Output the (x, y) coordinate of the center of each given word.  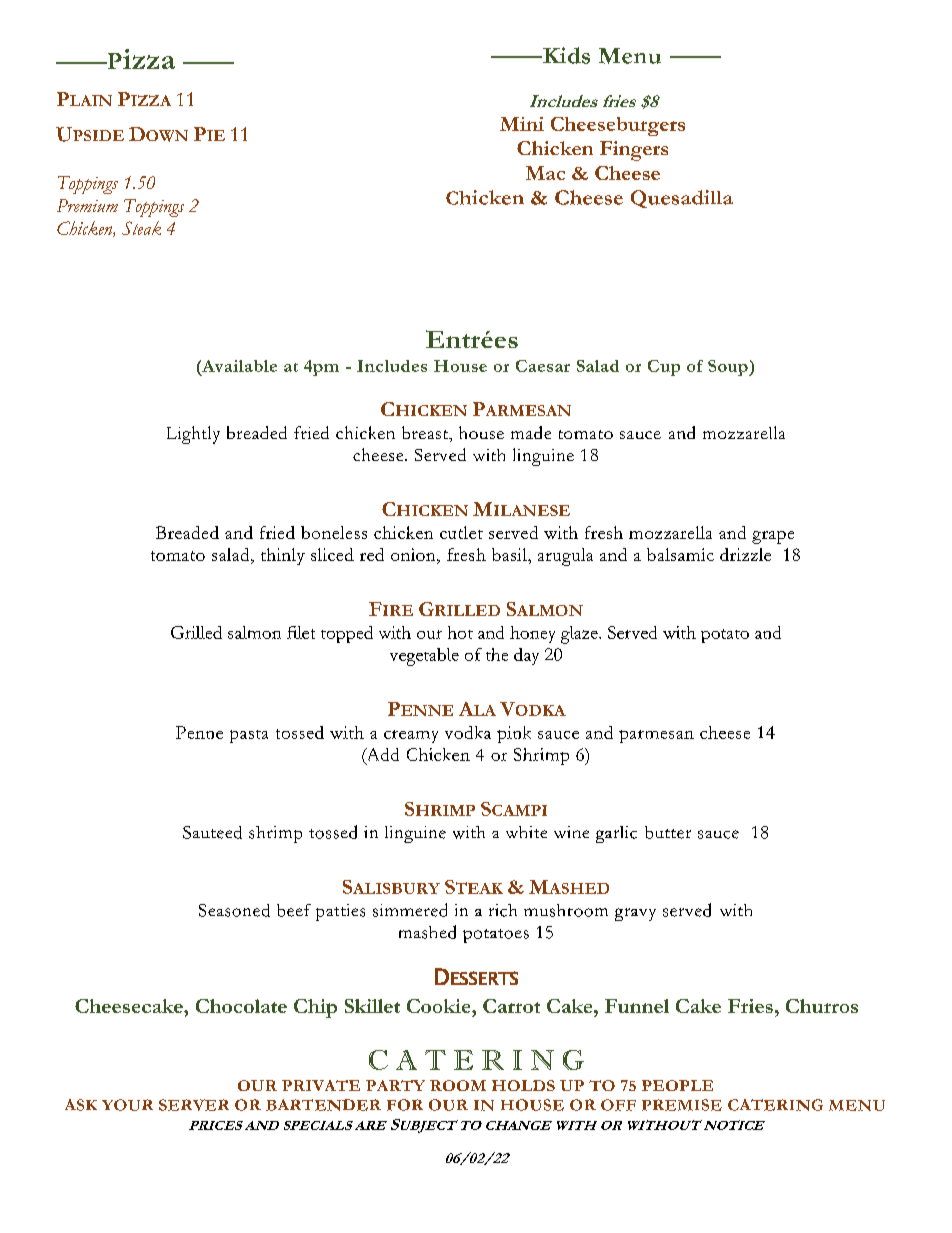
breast (426, 434)
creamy (411, 736)
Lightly (193, 435)
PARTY (395, 1085)
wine (571, 832)
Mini (522, 124)
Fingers (634, 151)
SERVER (194, 1105)
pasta (249, 736)
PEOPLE (677, 1085)
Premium (87, 205)
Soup (729, 368)
